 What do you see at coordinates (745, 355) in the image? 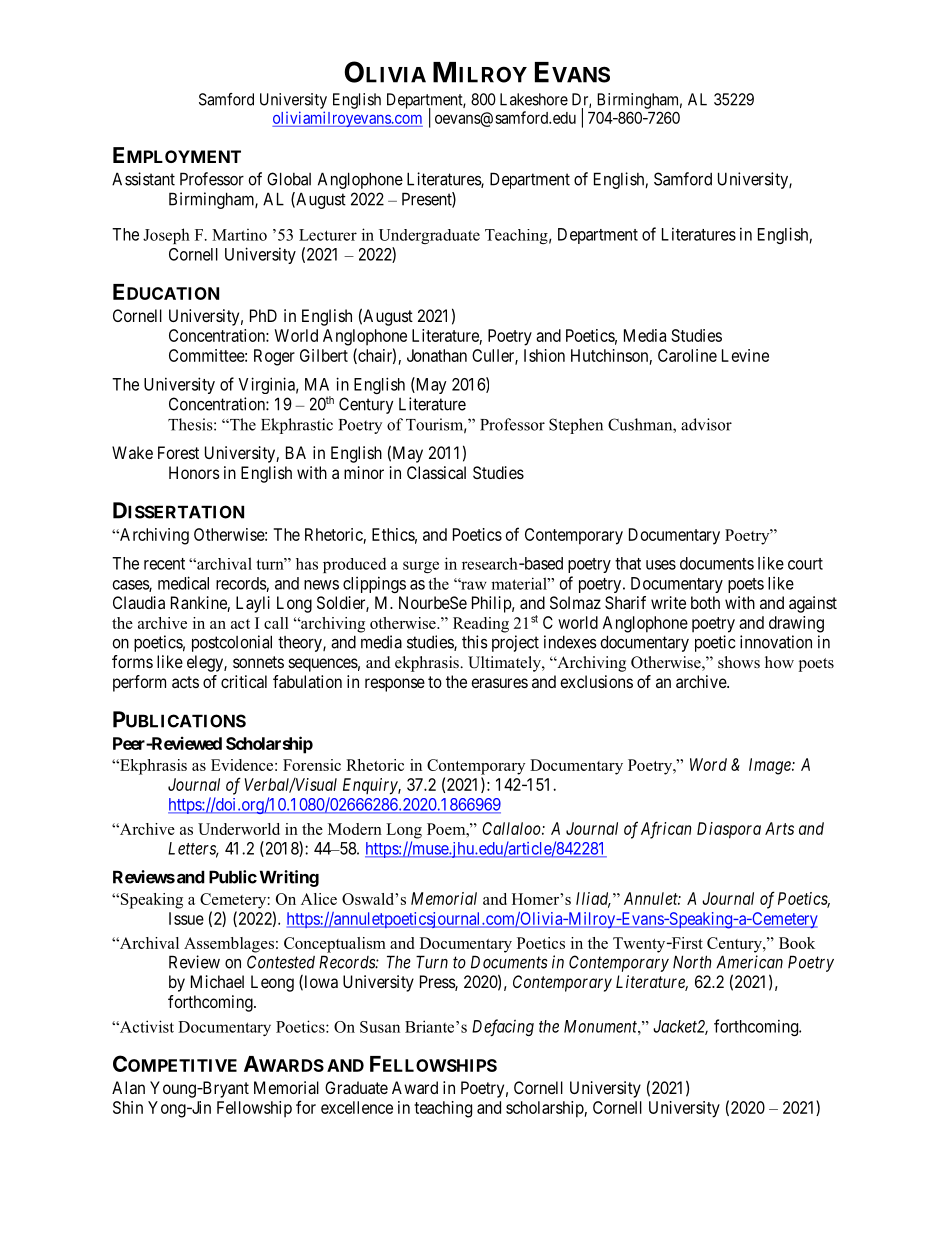
I see `Levine` at bounding box center [745, 355].
